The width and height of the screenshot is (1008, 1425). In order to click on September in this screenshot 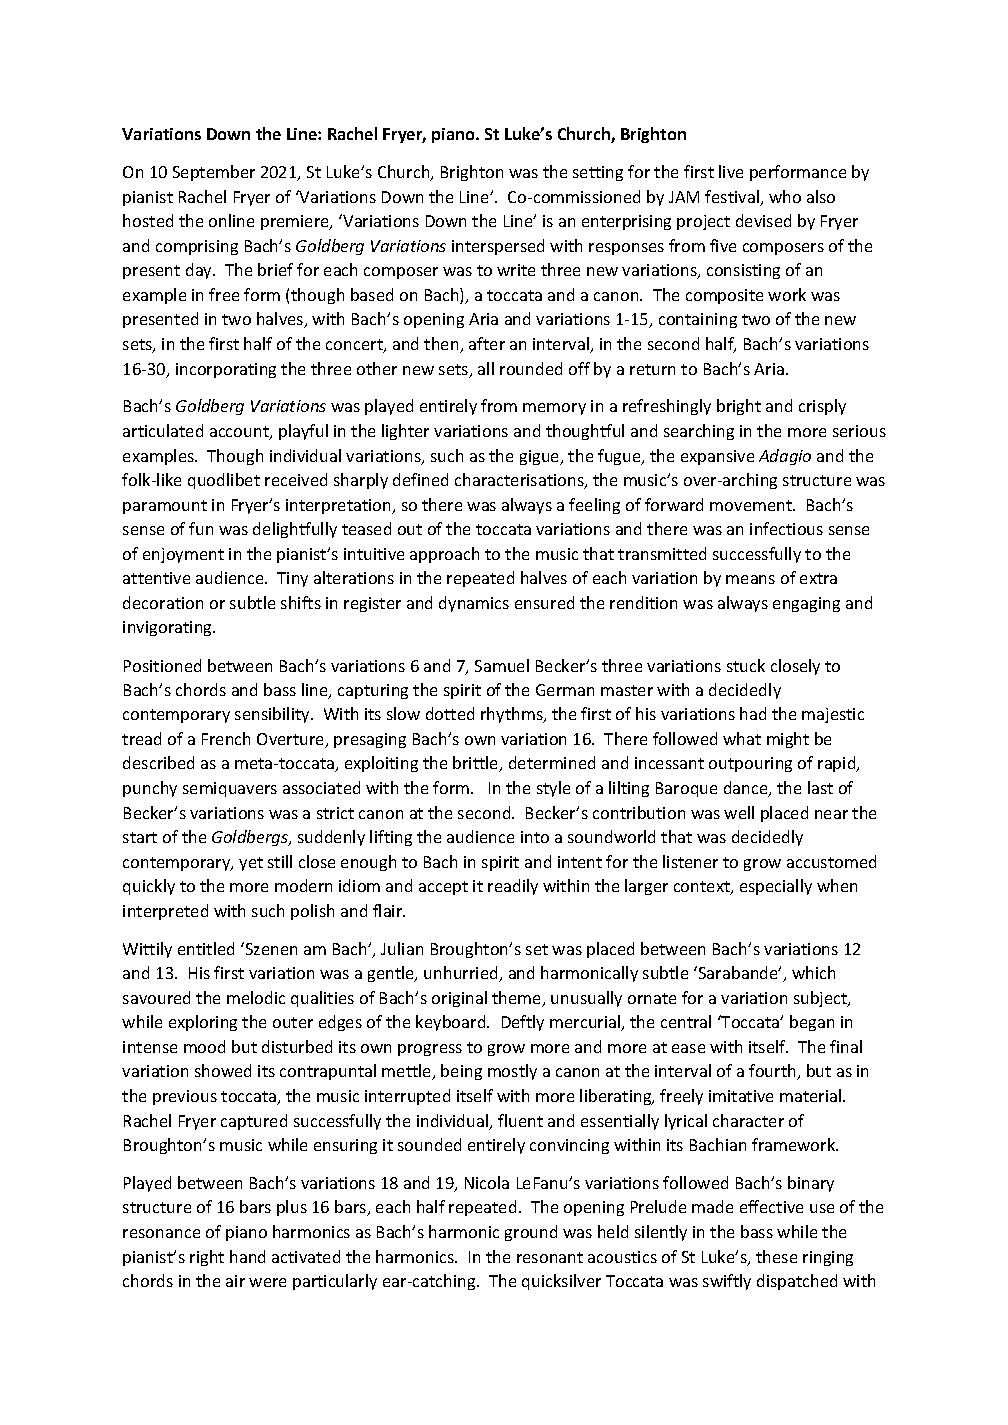, I will do `click(214, 173)`.
